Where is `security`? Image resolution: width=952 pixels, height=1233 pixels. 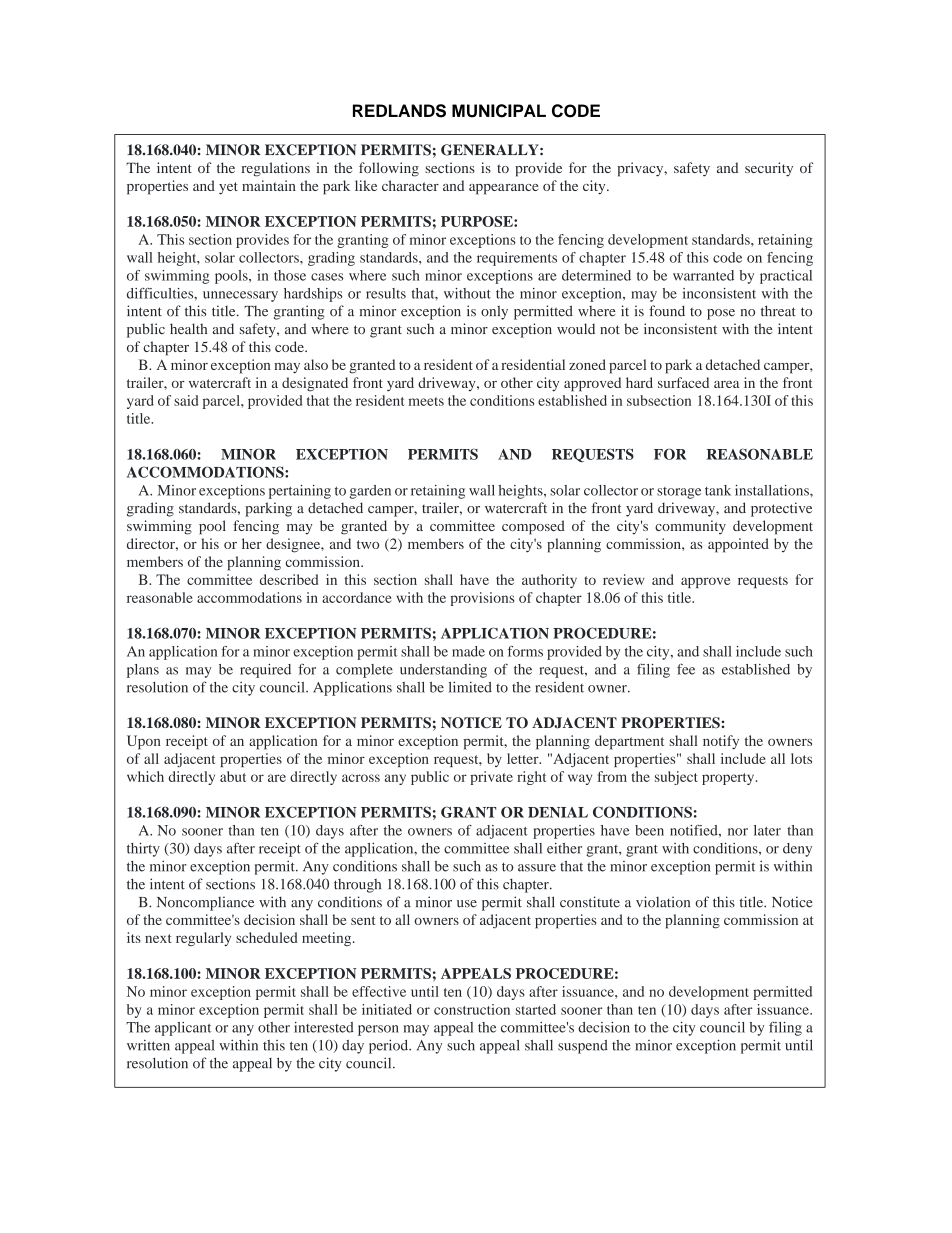
security is located at coordinates (769, 169).
